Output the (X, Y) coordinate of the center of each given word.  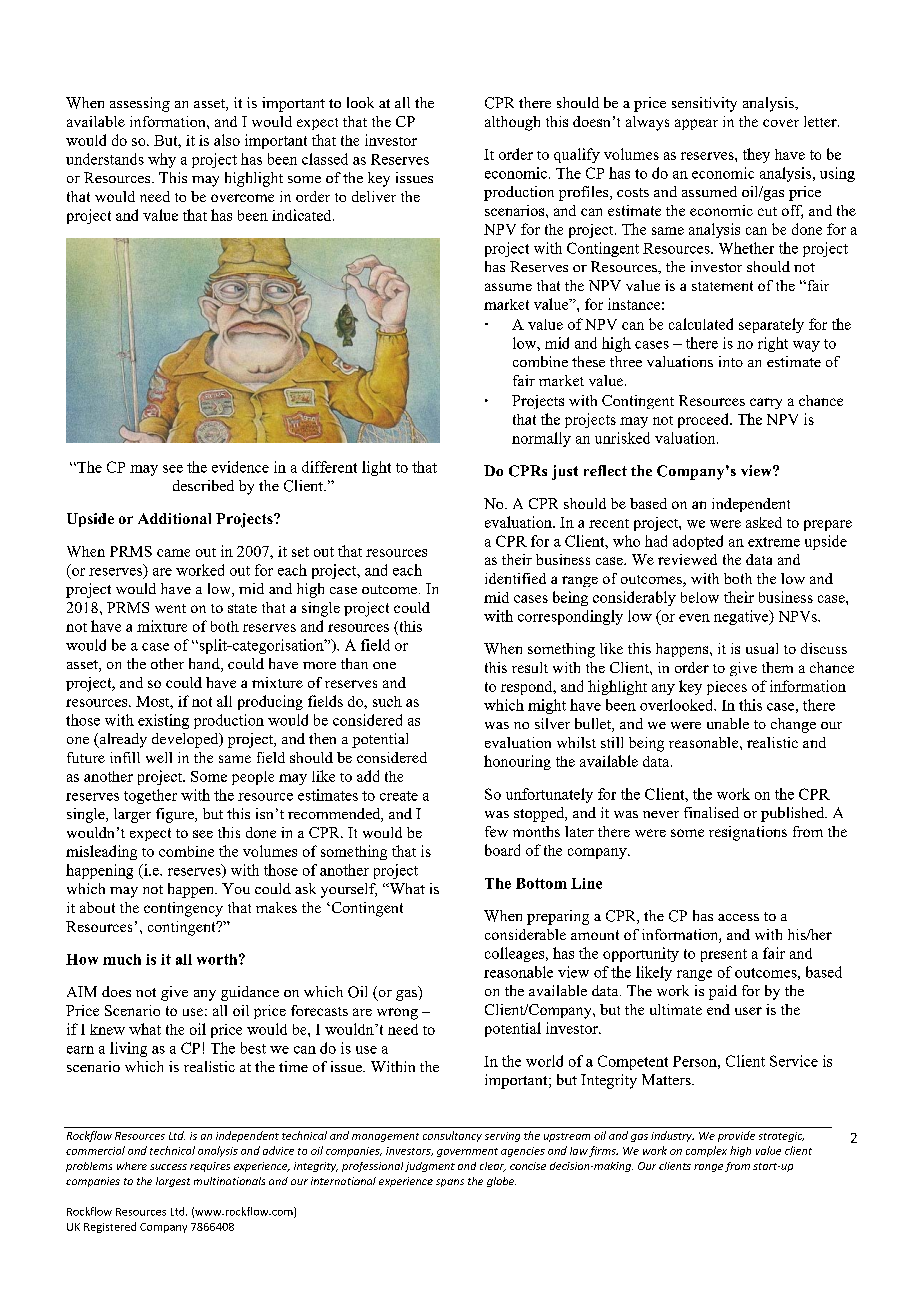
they (756, 155)
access (738, 917)
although (512, 123)
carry (766, 403)
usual (762, 648)
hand (205, 665)
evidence (240, 467)
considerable (525, 934)
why (162, 160)
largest (173, 1182)
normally (541, 439)
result (530, 667)
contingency (183, 909)
